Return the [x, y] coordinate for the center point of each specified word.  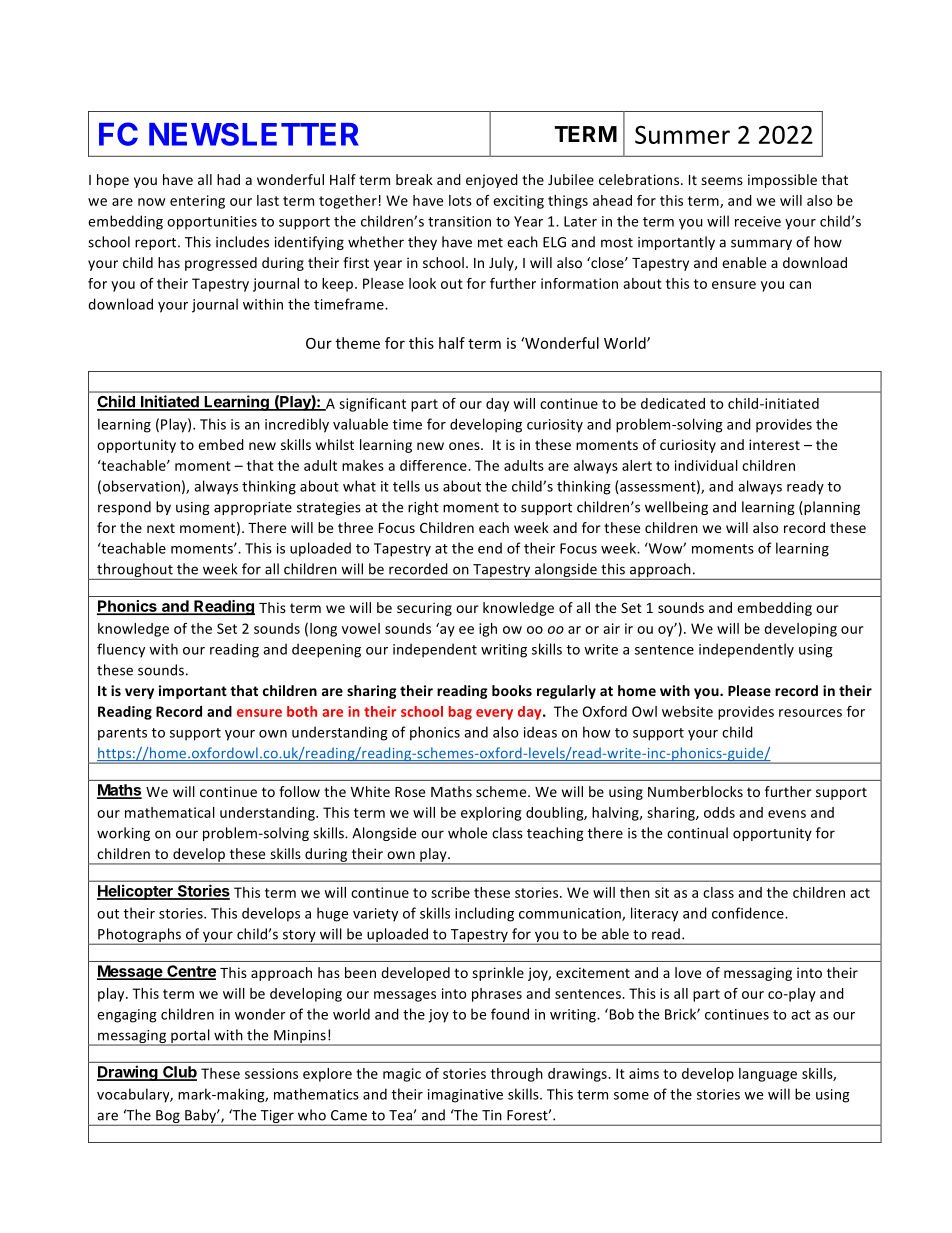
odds [719, 812]
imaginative [465, 1096]
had [228, 179]
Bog [168, 1118]
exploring [491, 814]
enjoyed [492, 181]
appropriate [253, 508]
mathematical [170, 812]
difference [434, 465]
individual [706, 465]
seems [722, 181]
